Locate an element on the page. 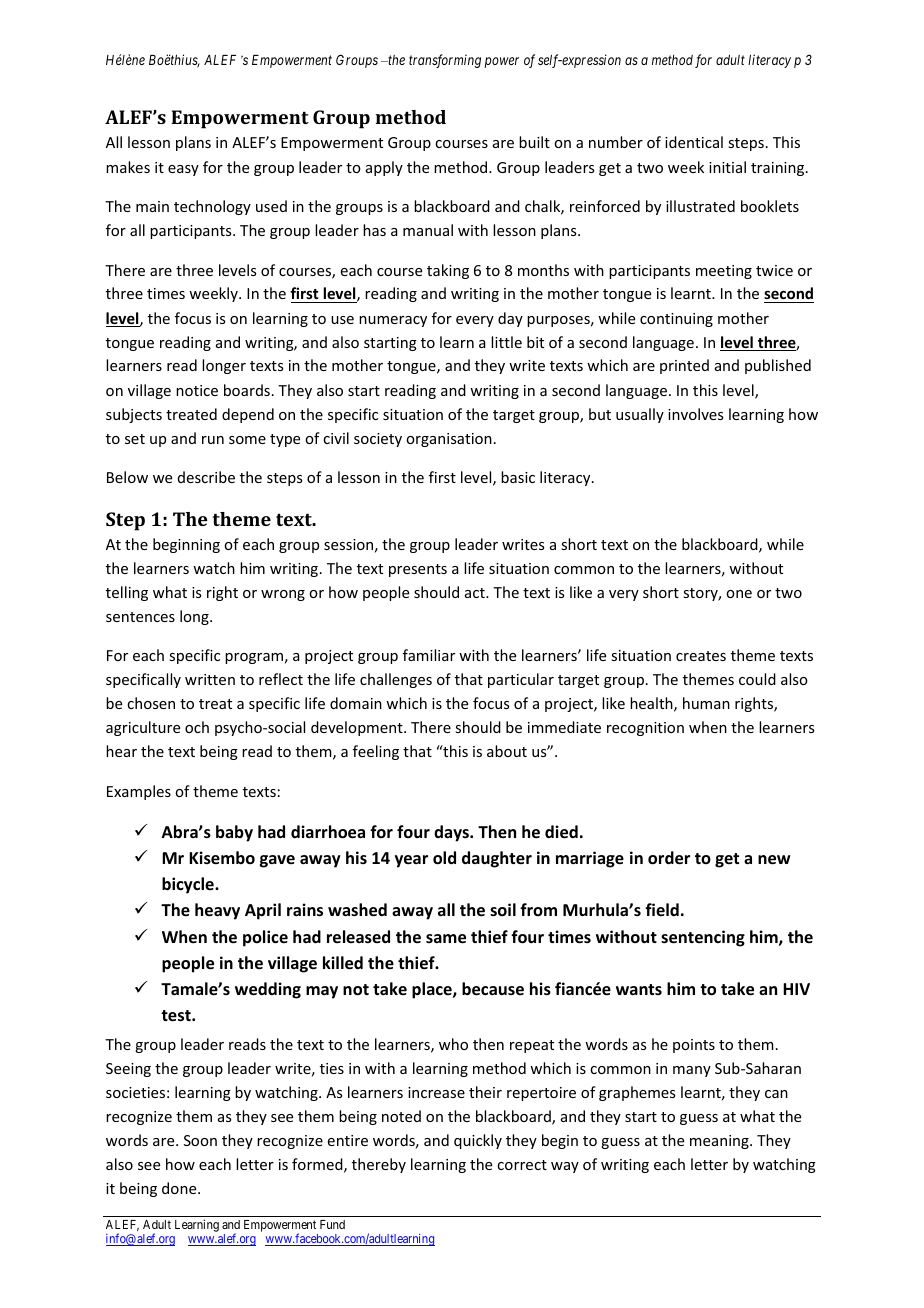 Image resolution: width=924 pixels, height=1308 pixels. order is located at coordinates (669, 858).
